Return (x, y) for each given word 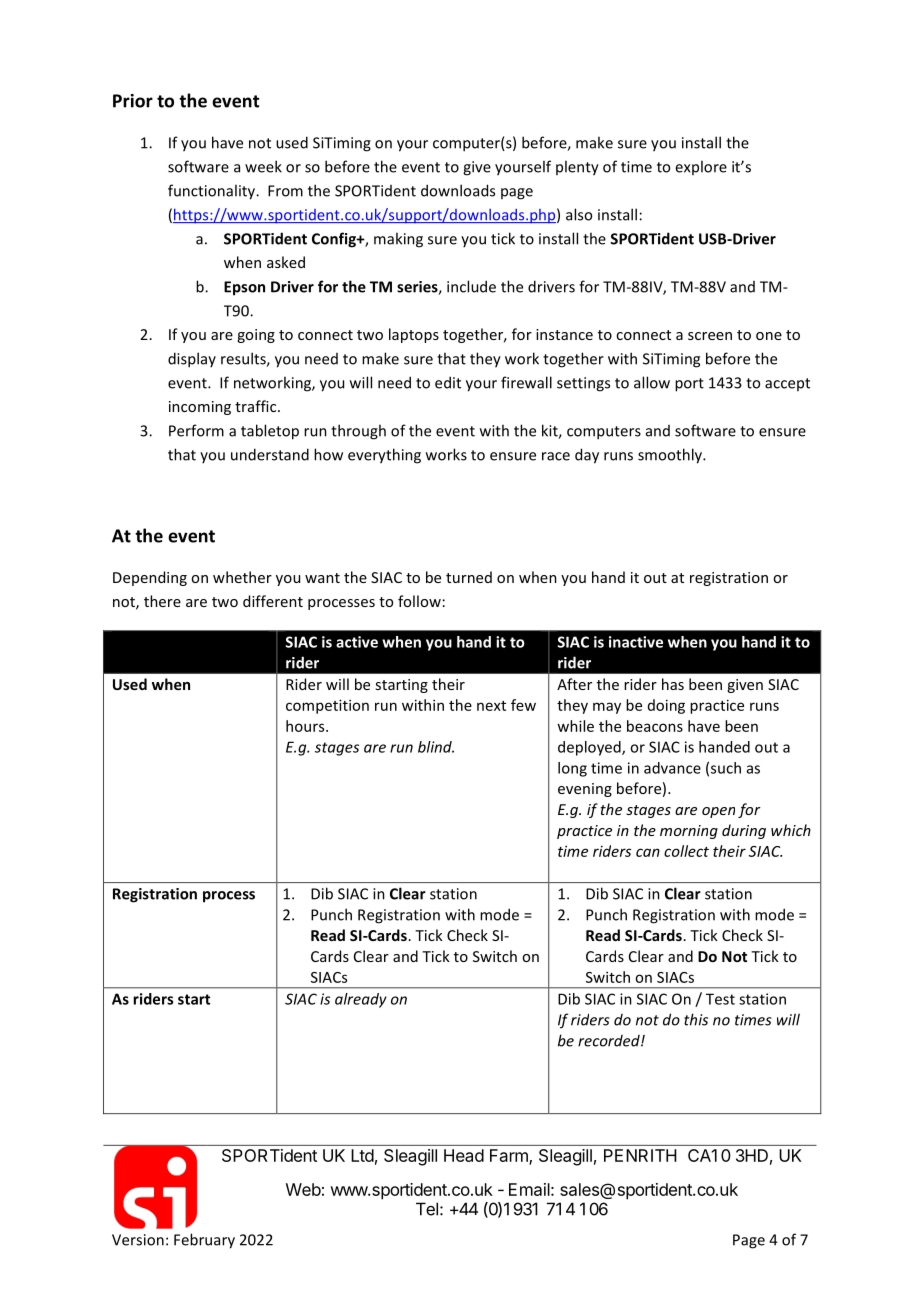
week (263, 166)
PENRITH (640, 1155)
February (204, 1241)
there (162, 601)
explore (701, 167)
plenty (577, 168)
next (491, 706)
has (673, 684)
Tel (427, 1209)
